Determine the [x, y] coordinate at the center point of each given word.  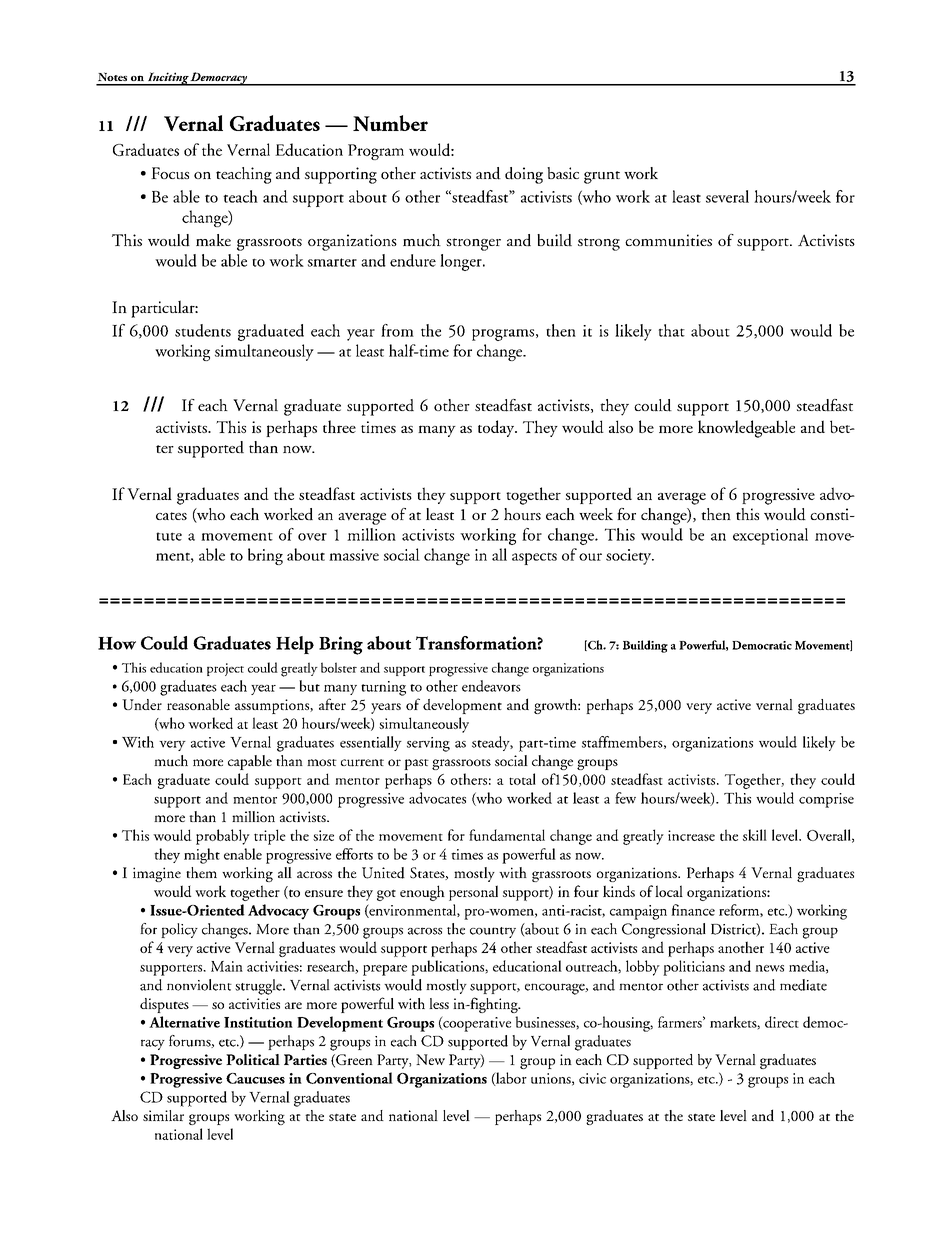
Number [390, 123]
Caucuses [255, 1078]
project [225, 669]
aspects [534, 559]
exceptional [770, 536]
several [727, 196]
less [439, 1003]
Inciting [167, 79]
